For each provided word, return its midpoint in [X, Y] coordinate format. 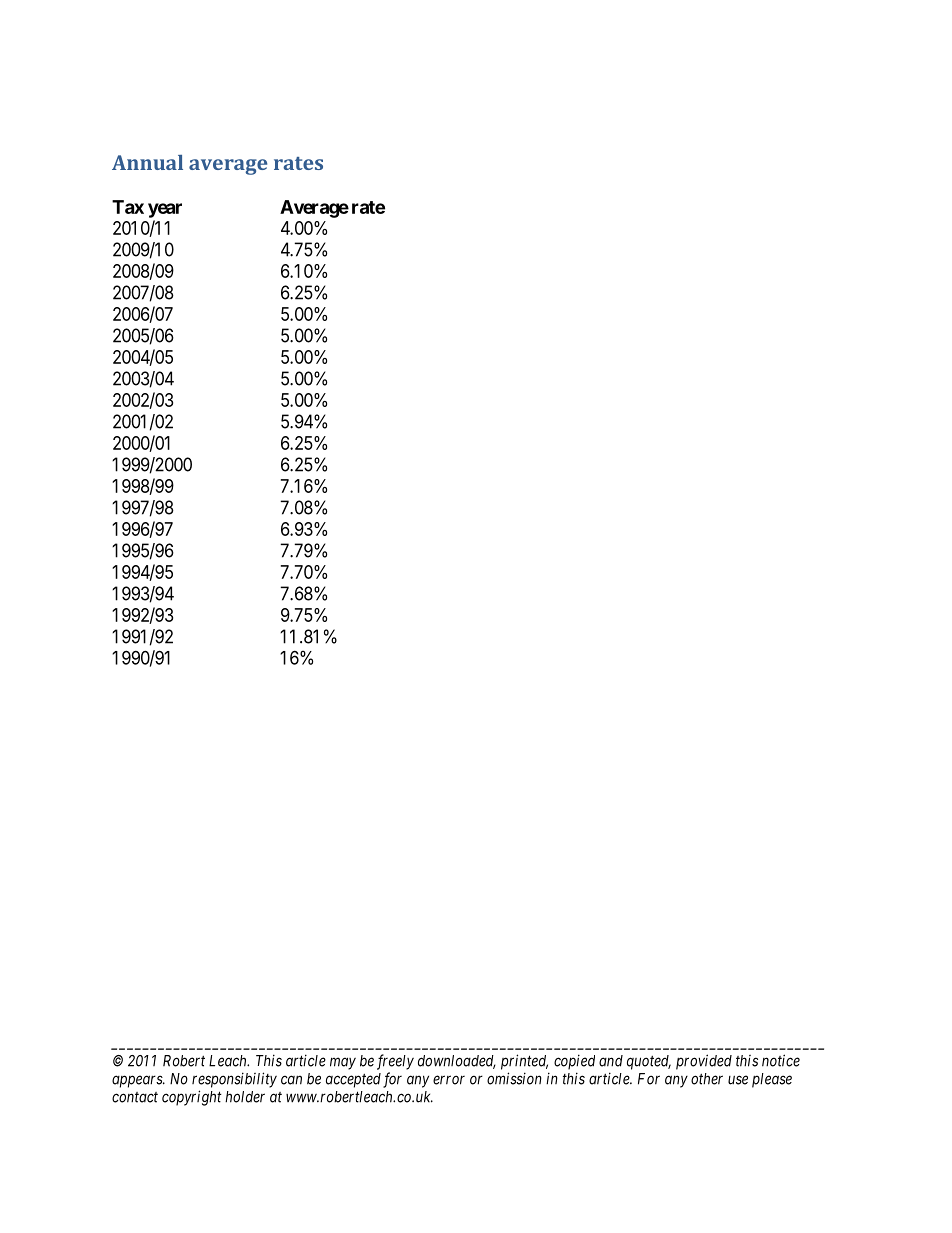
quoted [649, 1062]
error [449, 1080]
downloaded [457, 1062]
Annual [147, 162]
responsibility [234, 1080]
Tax [128, 207]
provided [704, 1062]
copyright [192, 1098]
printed [524, 1062]
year [165, 210]
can [291, 1080]
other [707, 1079]
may [343, 1063]
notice [781, 1060]
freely [395, 1062]
